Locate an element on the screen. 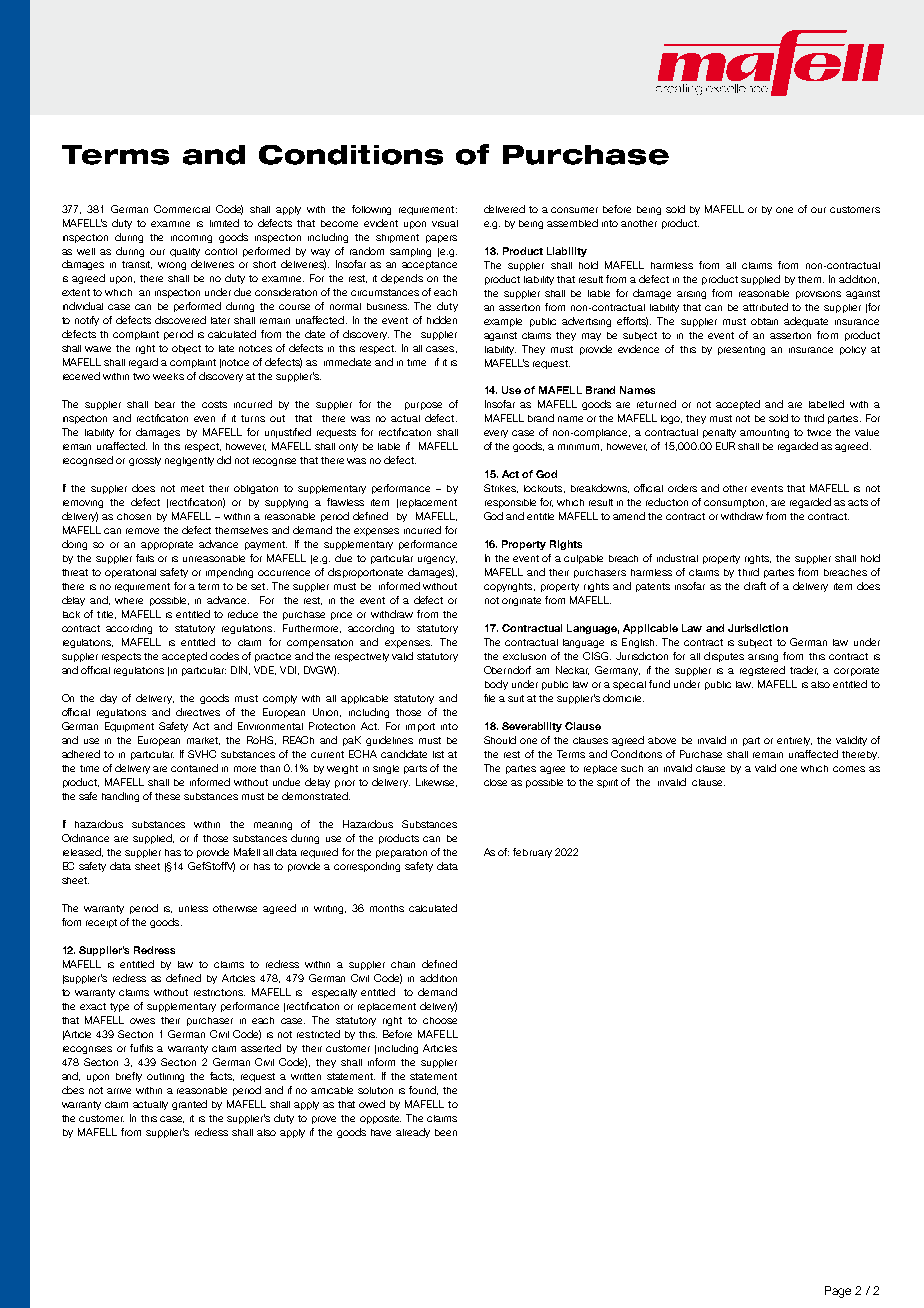 The height and width of the screenshot is (1308, 924). every is located at coordinates (496, 434).
